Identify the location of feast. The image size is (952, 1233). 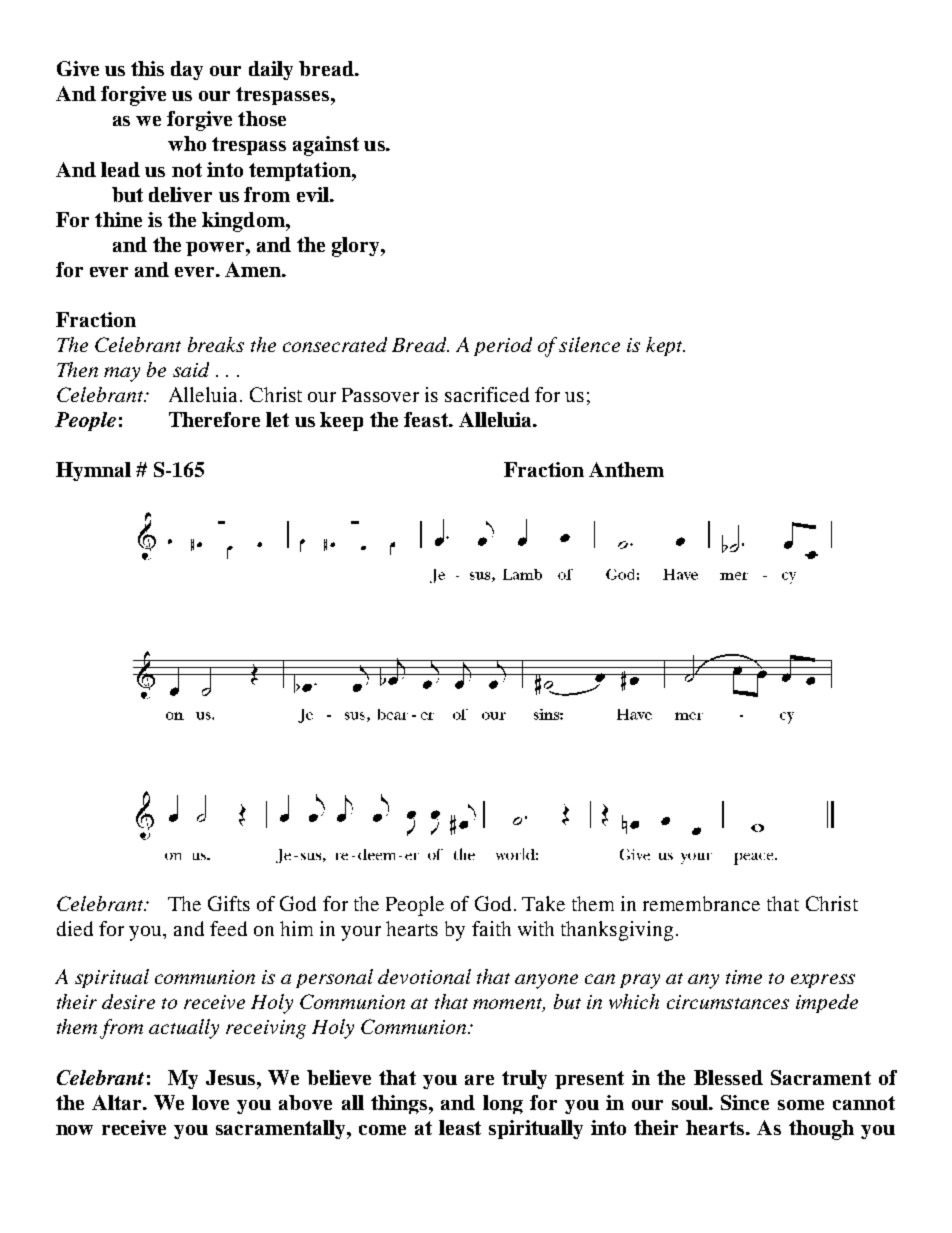
(427, 419).
